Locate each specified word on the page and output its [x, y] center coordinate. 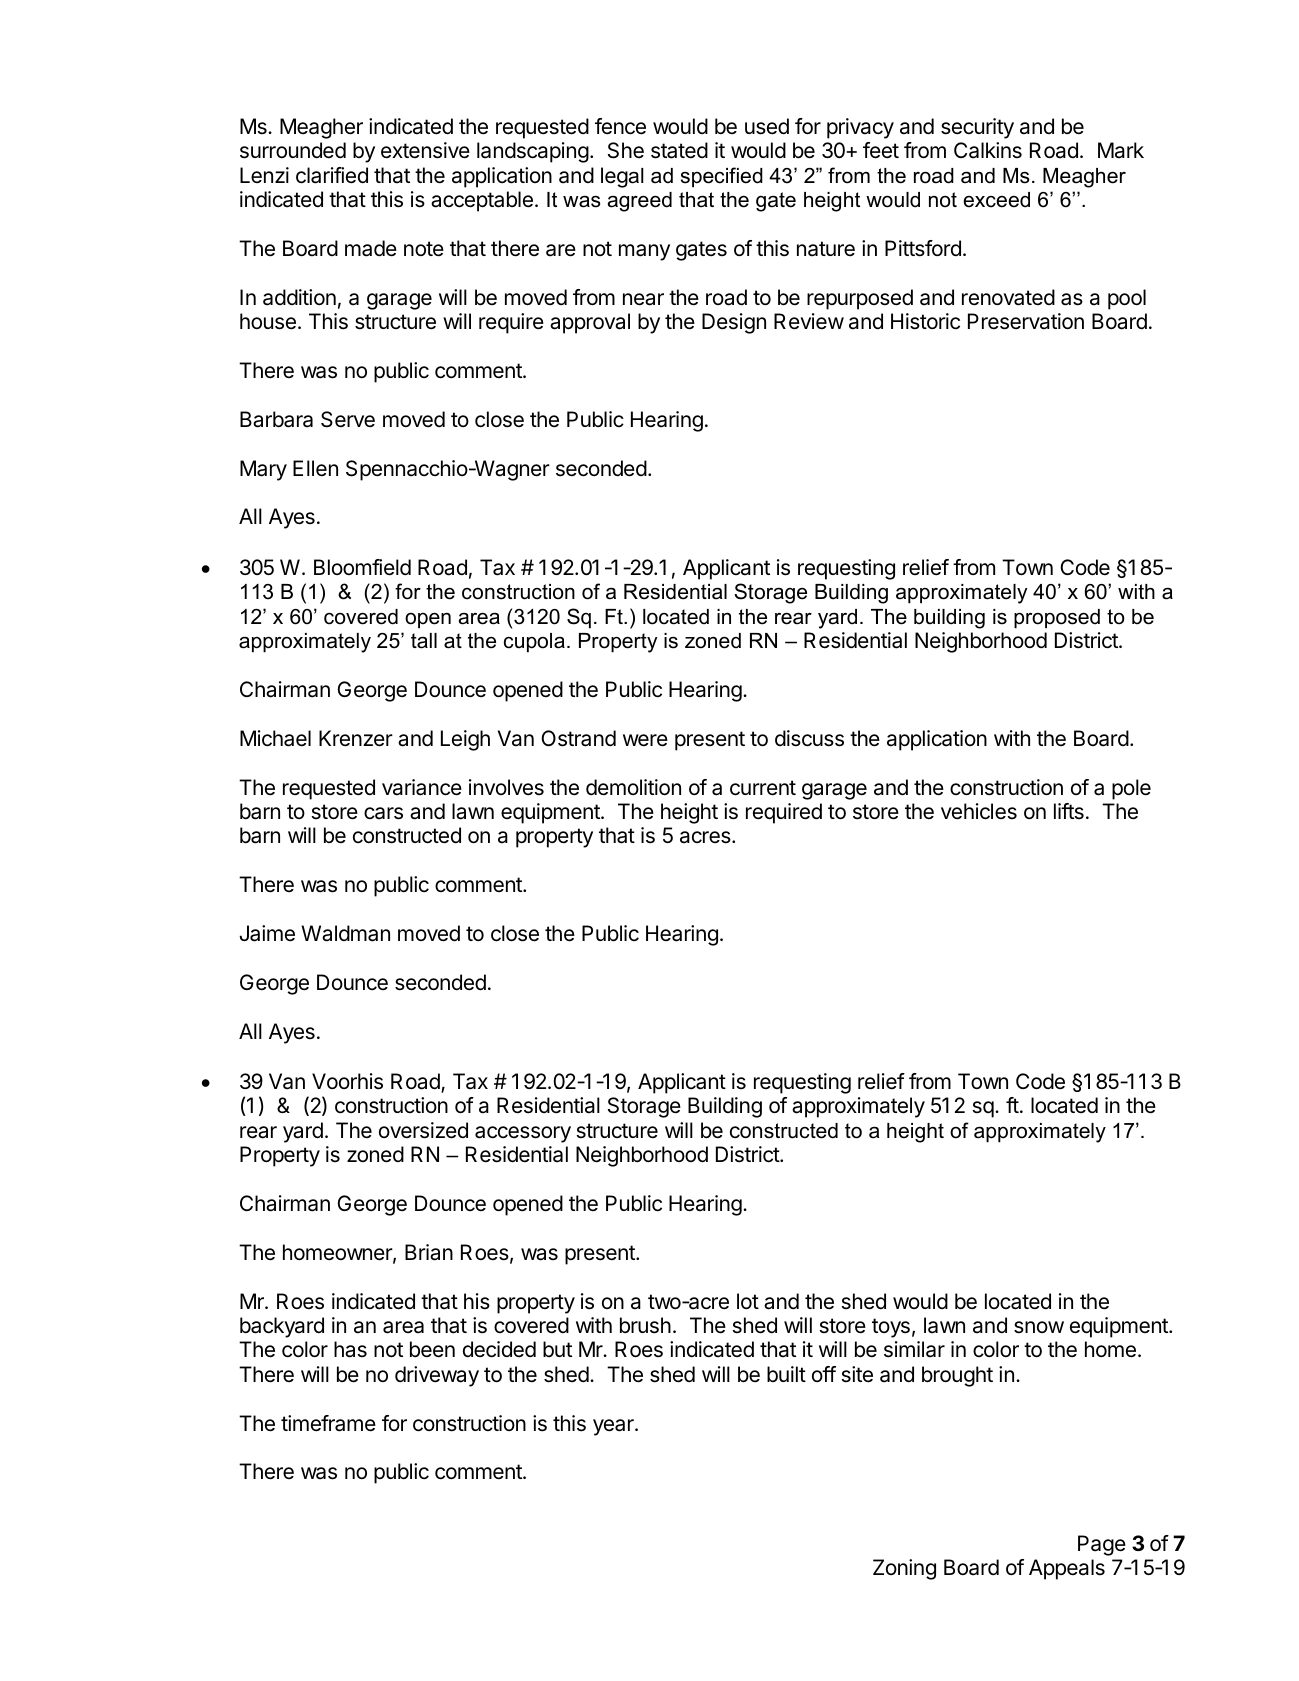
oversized [423, 1130]
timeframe [328, 1423]
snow [1039, 1327]
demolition [633, 787]
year [614, 1427]
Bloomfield [362, 567]
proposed [1057, 619]
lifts [1069, 811]
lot [748, 1301]
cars [383, 813]
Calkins [988, 150]
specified [722, 177]
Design [734, 323]
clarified [332, 175]
